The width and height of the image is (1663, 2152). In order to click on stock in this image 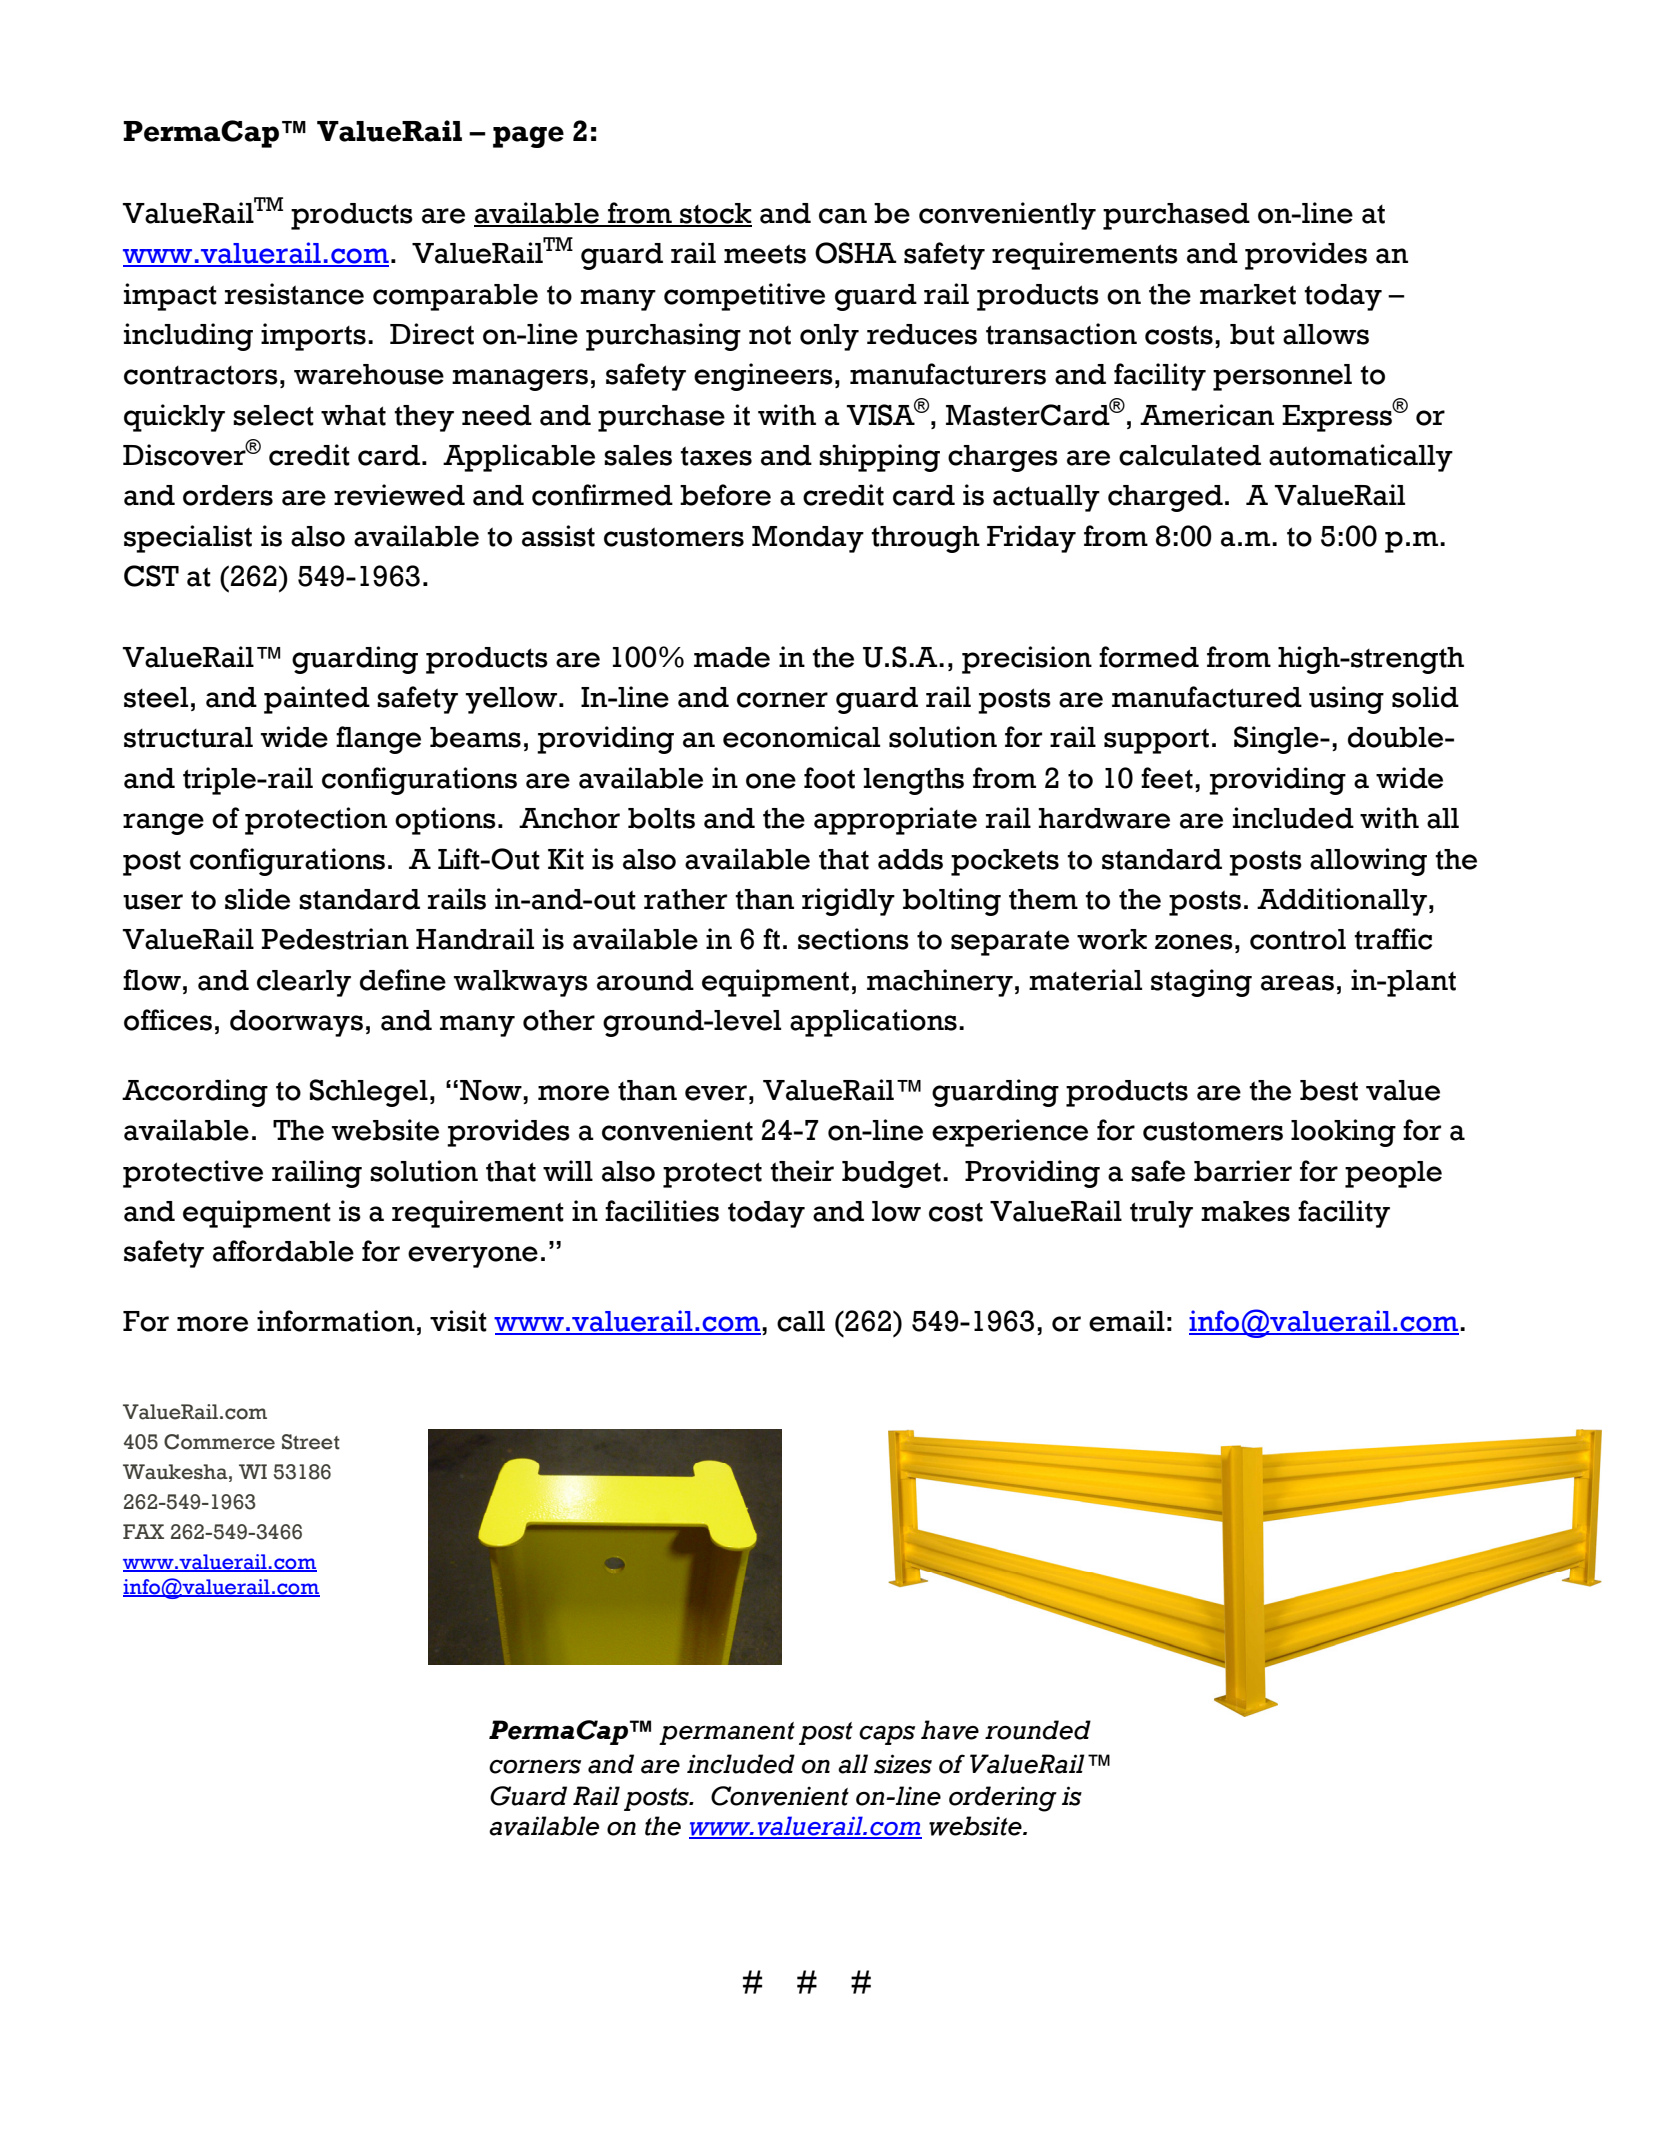, I will do `click(715, 214)`.
